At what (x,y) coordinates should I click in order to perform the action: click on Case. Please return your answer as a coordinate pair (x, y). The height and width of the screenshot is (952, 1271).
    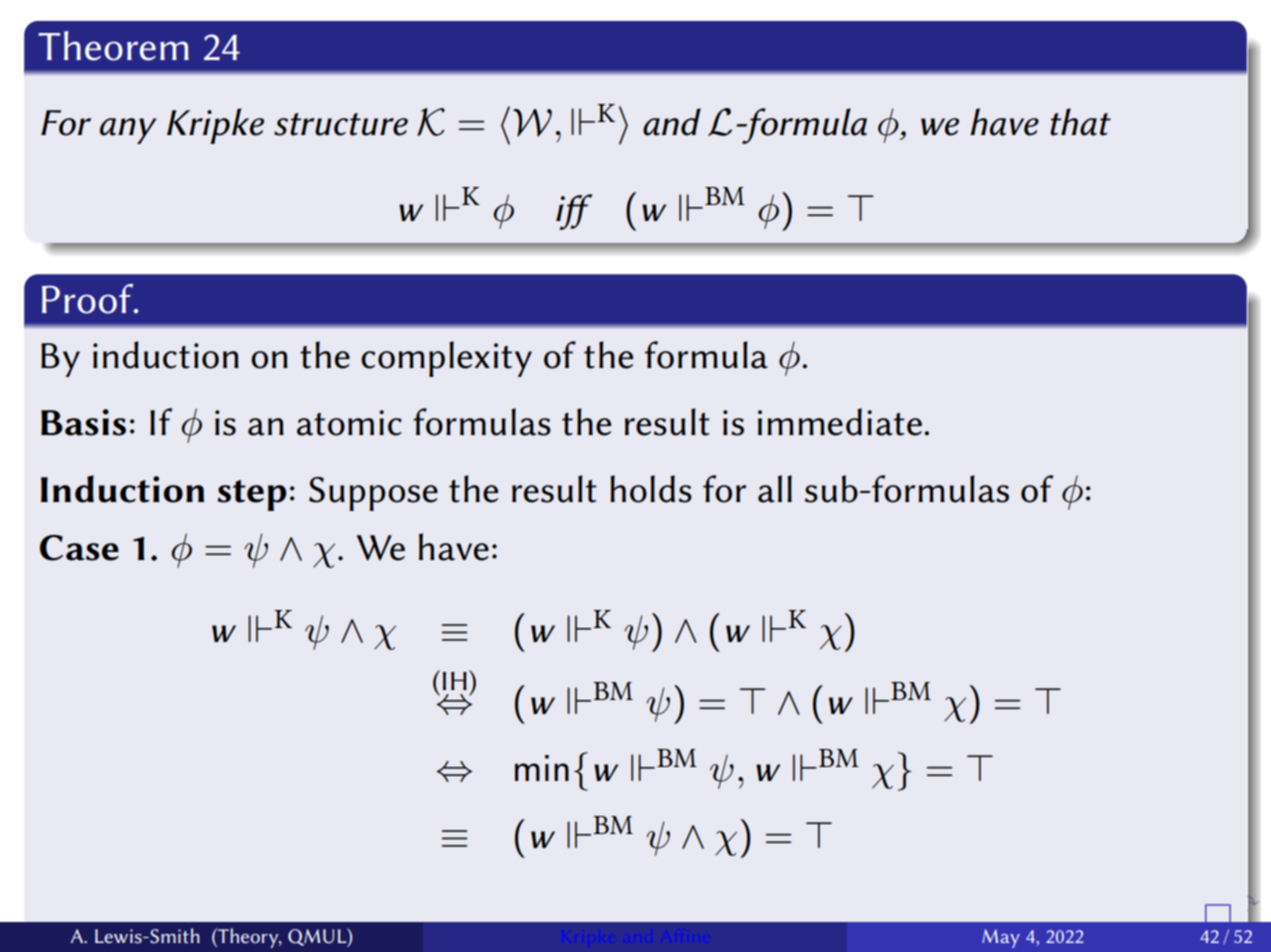
    Looking at the image, I should click on (79, 548).
